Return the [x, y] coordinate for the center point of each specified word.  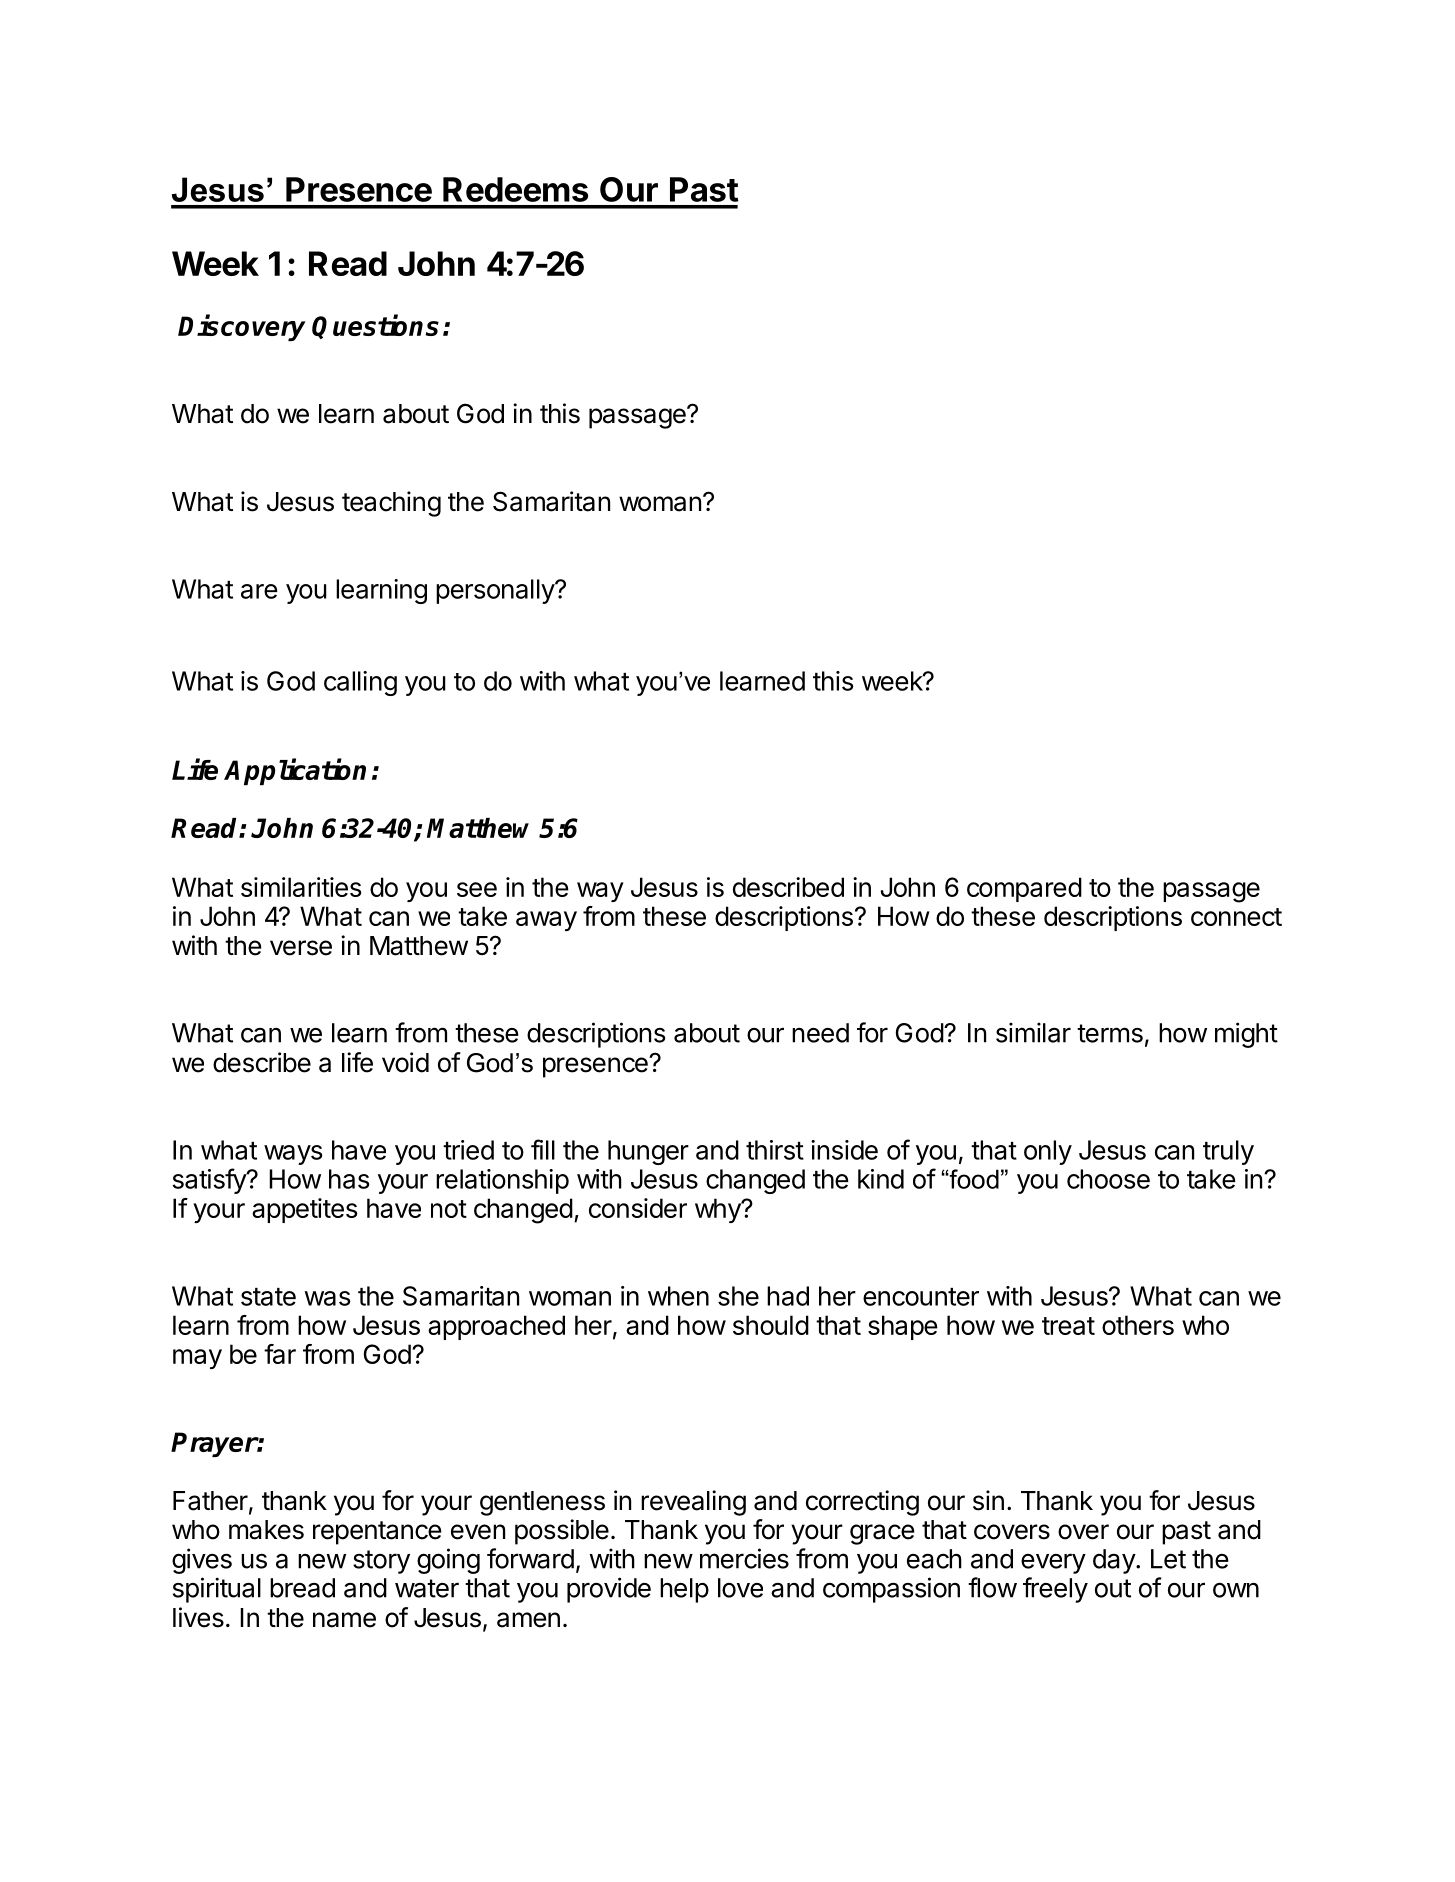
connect [1236, 917]
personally [496, 591]
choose [1108, 1179]
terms [1110, 1033]
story [381, 1562]
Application [295, 771]
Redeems [515, 189]
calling [360, 683]
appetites [305, 1210]
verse [301, 948]
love [740, 1588]
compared [1024, 889]
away [546, 921]
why [718, 1210]
